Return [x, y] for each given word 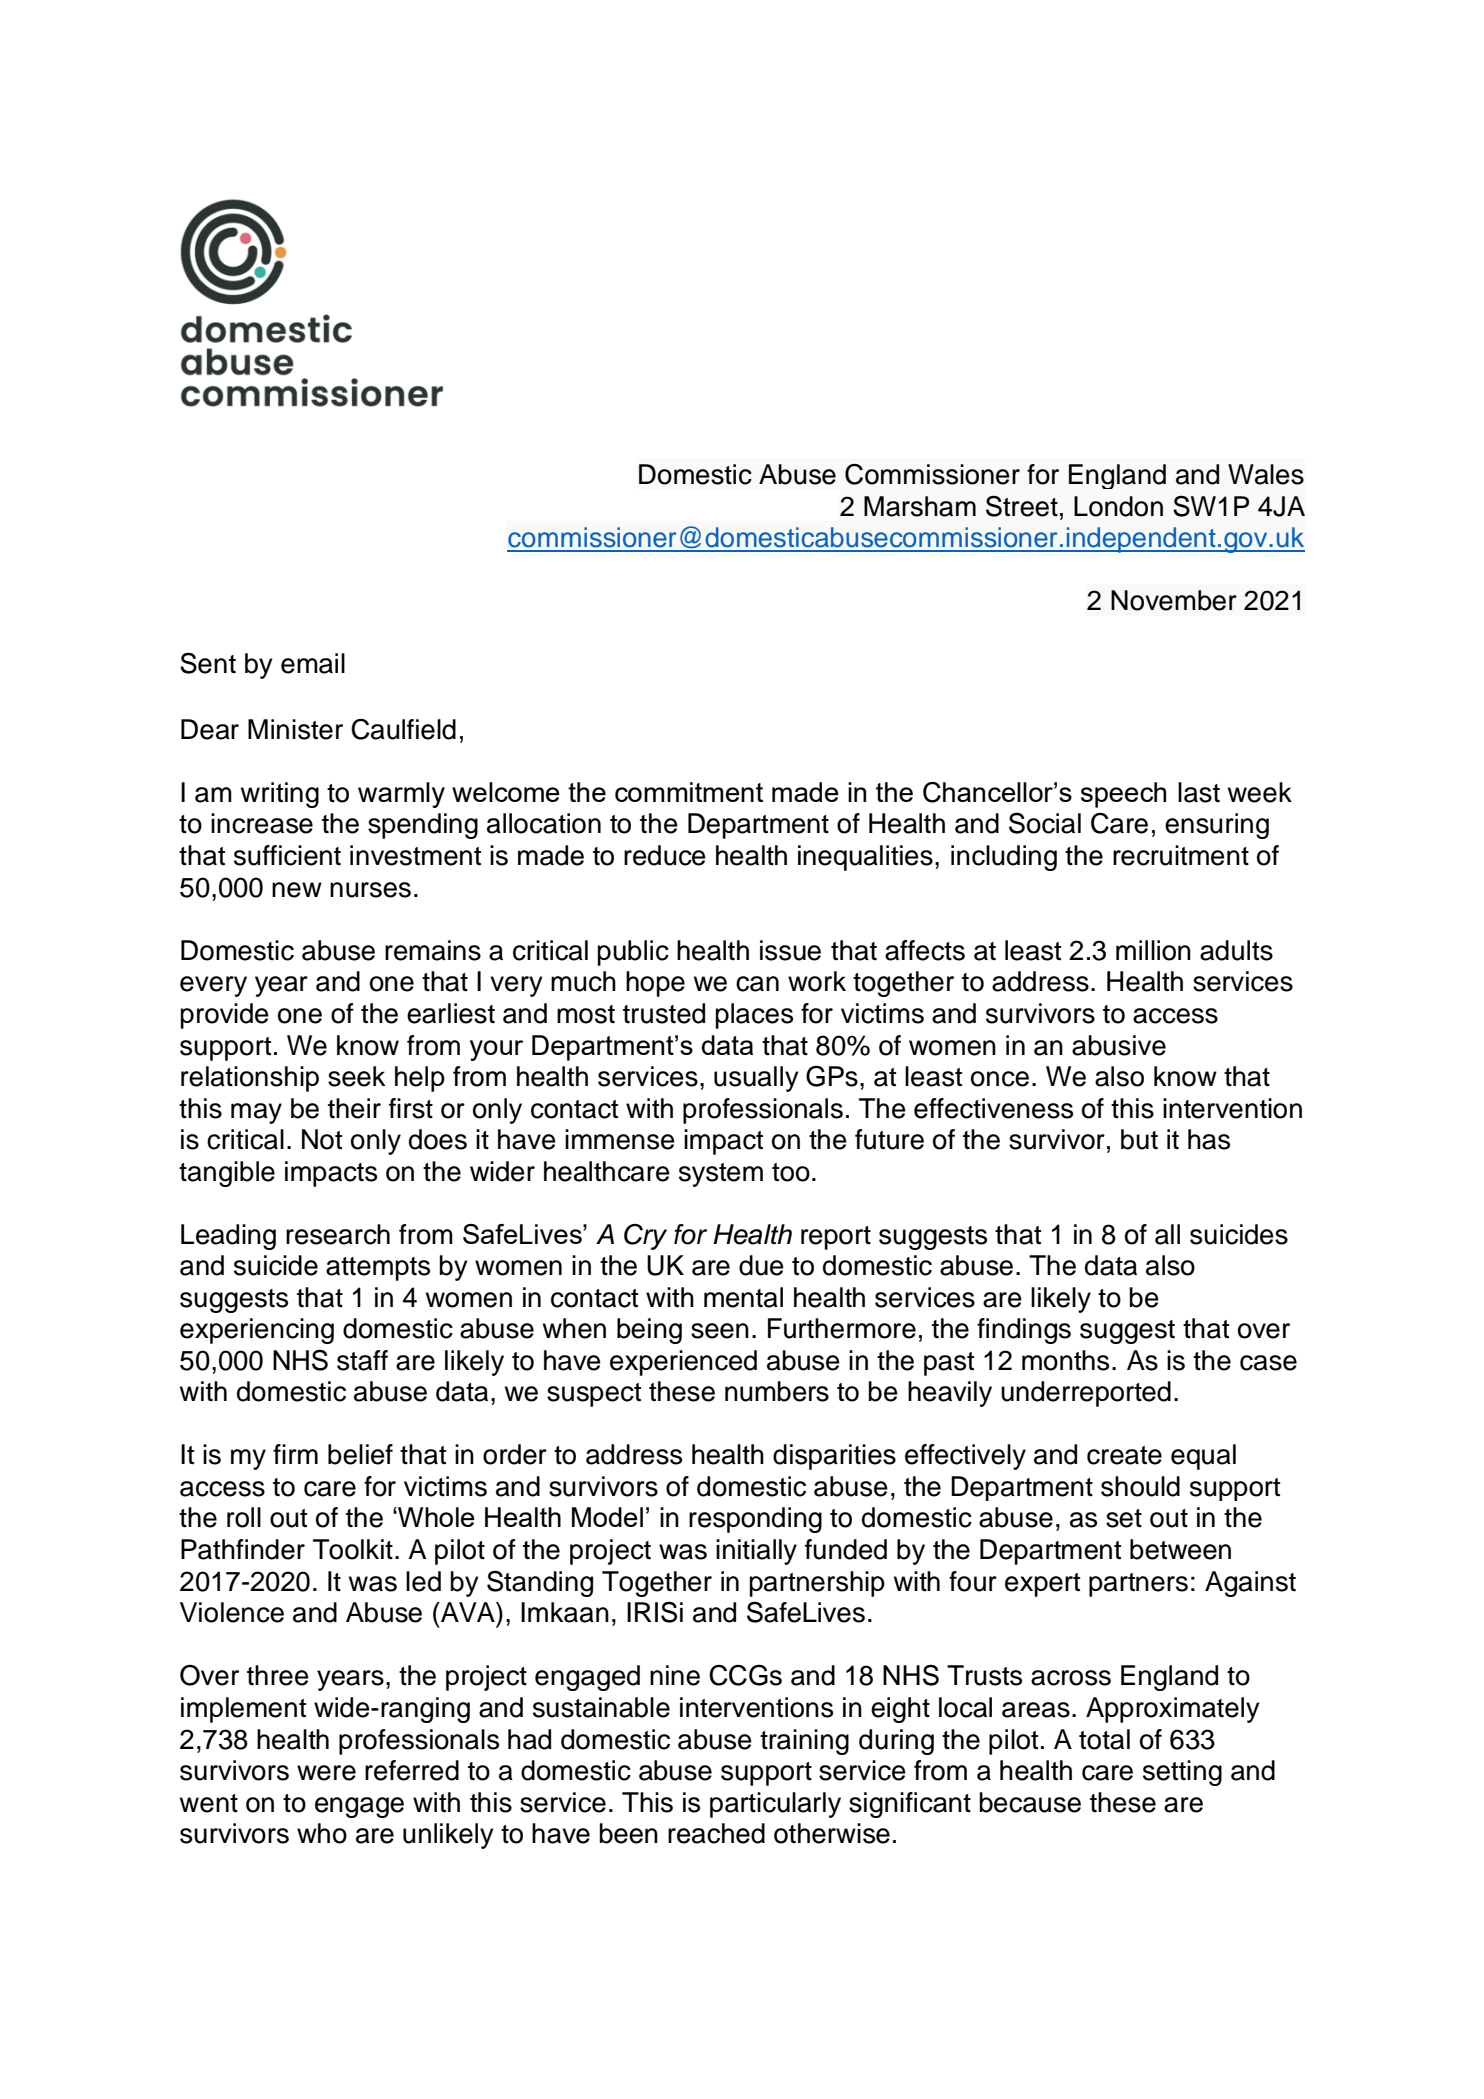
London [1118, 506]
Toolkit [353, 1549]
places [754, 1016]
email [313, 663]
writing [280, 795]
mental [743, 1297]
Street [1022, 506]
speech [1123, 795]
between [1180, 1549]
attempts [378, 1269]
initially [756, 1552]
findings [1024, 1331]
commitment [689, 792]
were [326, 1773]
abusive [1119, 1045]
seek [357, 1076]
